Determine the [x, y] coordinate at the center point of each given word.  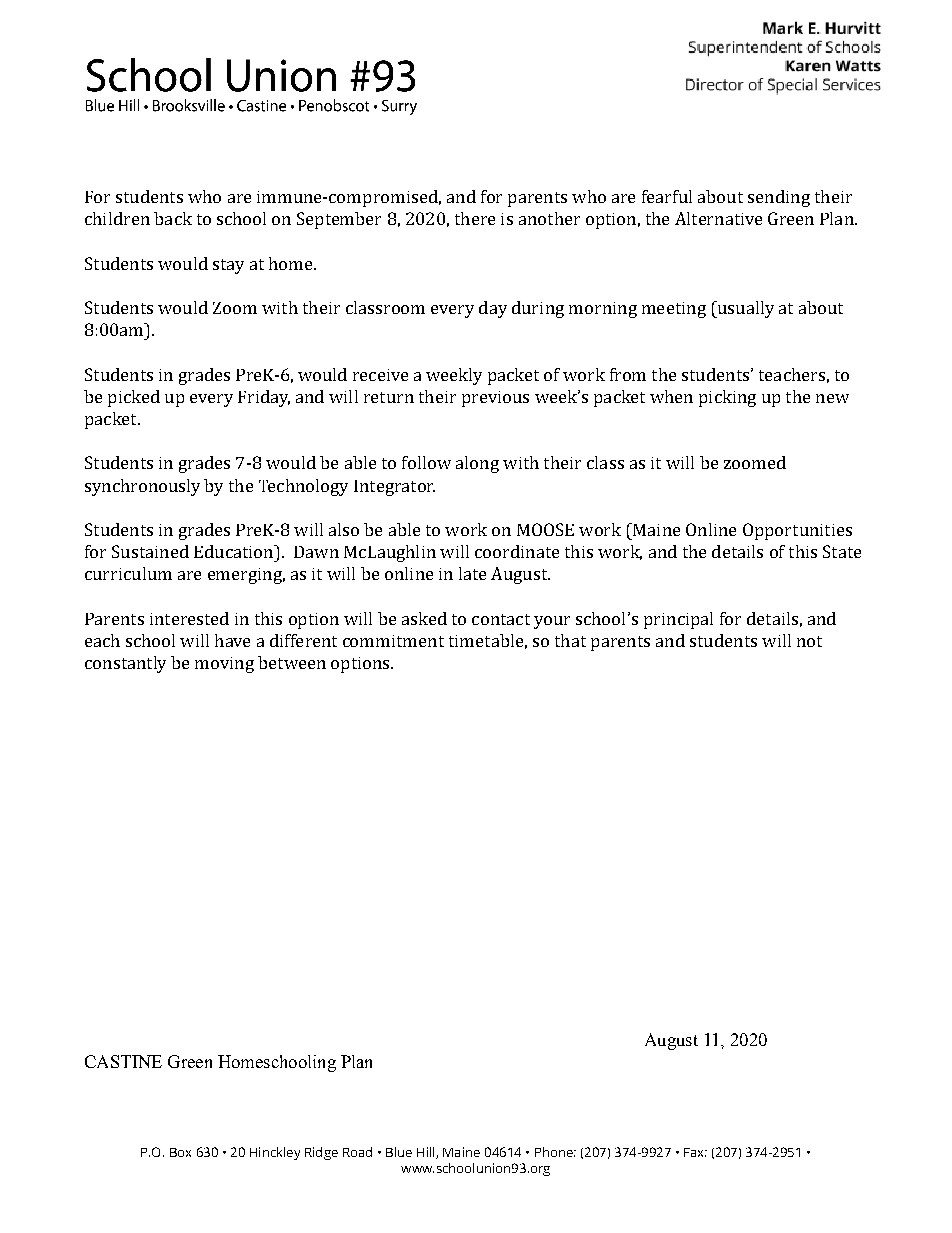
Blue [399, 1152]
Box [180, 1152]
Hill [427, 1153]
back [173, 218]
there [475, 218]
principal [678, 620]
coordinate [517, 551]
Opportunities [797, 531]
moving [224, 665]
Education [235, 551]
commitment [393, 641]
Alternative [718, 218]
